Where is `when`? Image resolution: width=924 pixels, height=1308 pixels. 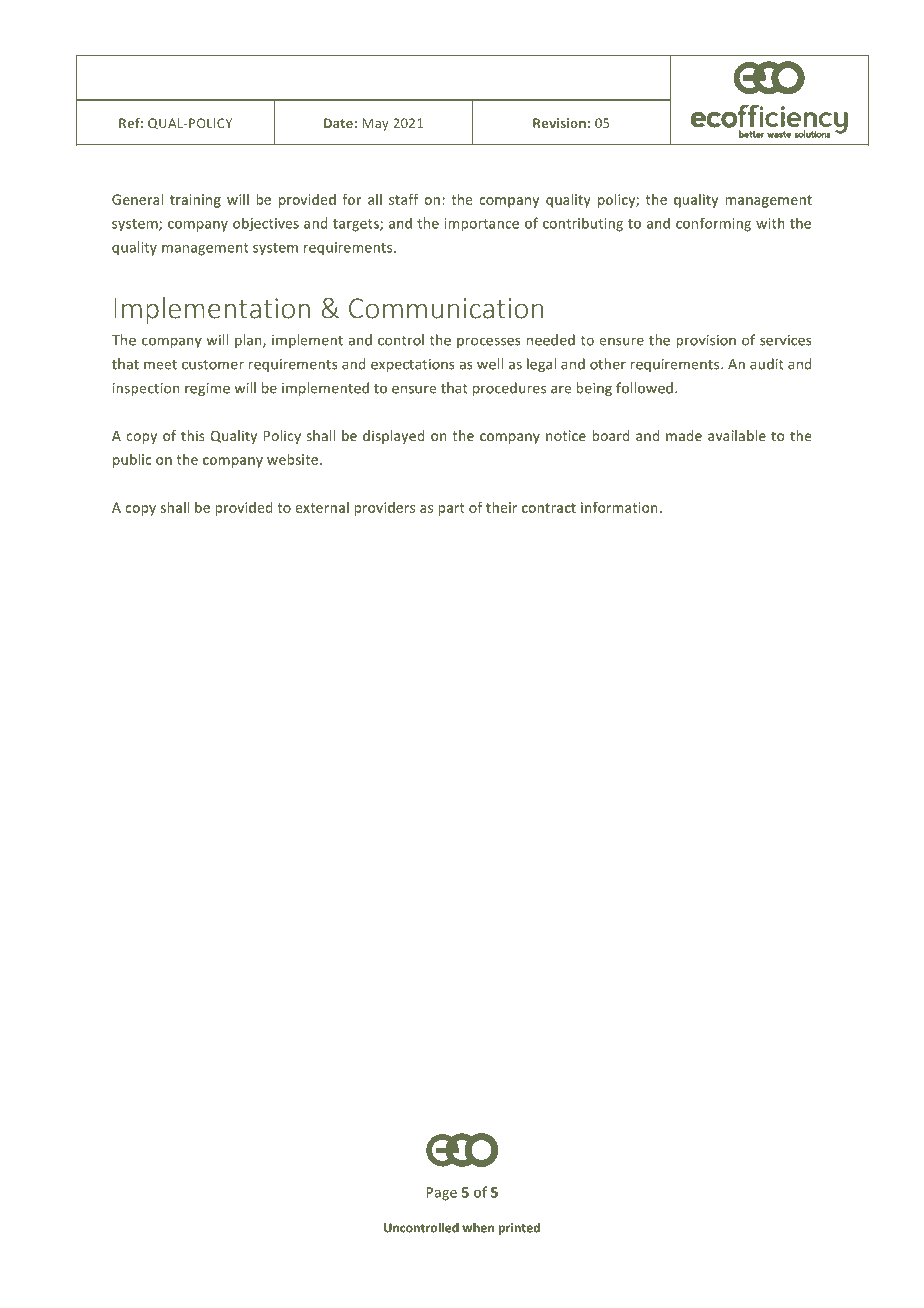 when is located at coordinates (478, 1227).
